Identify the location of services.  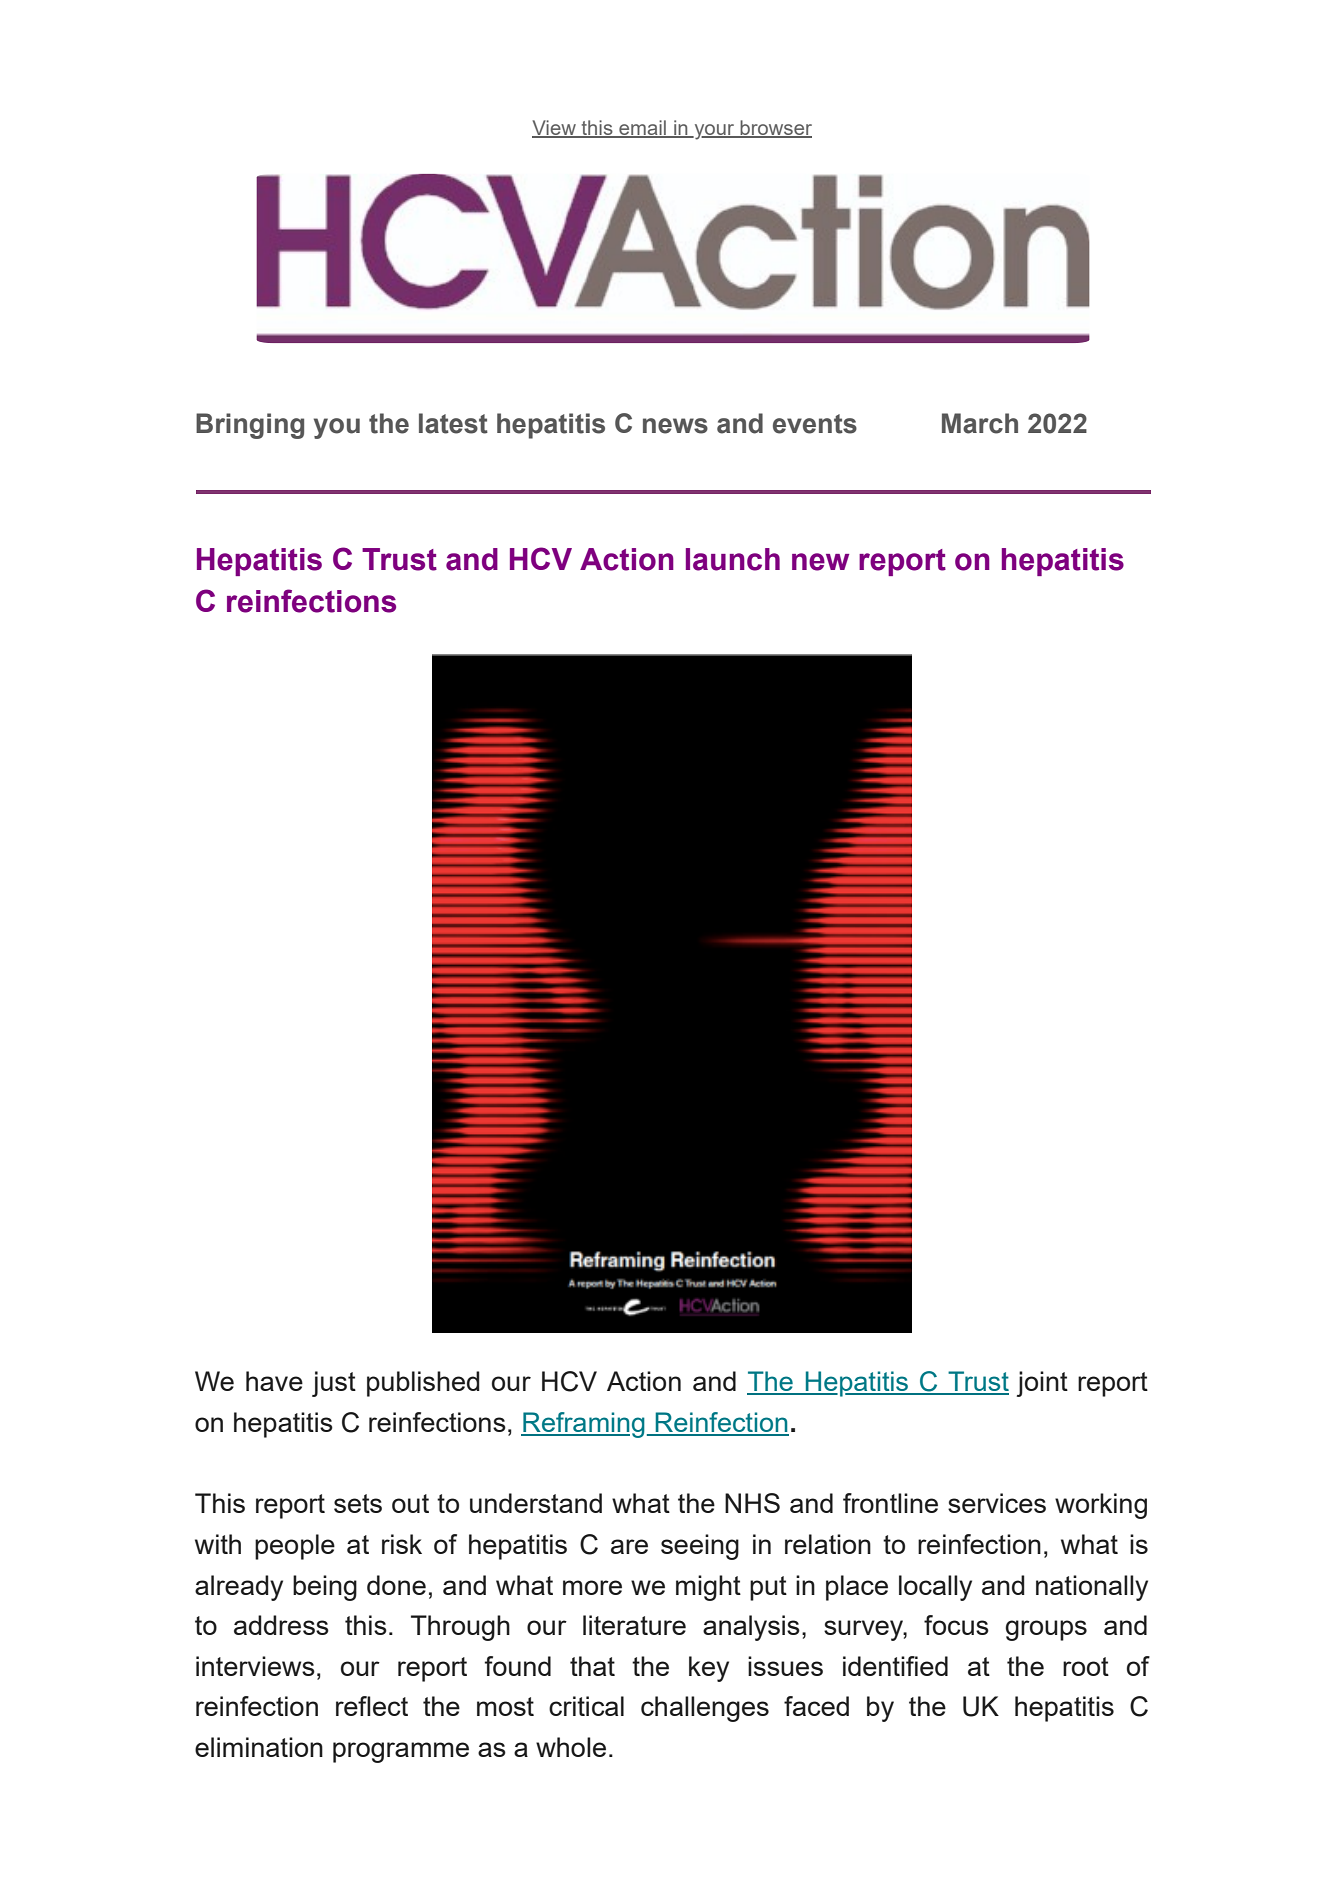
(997, 1503).
